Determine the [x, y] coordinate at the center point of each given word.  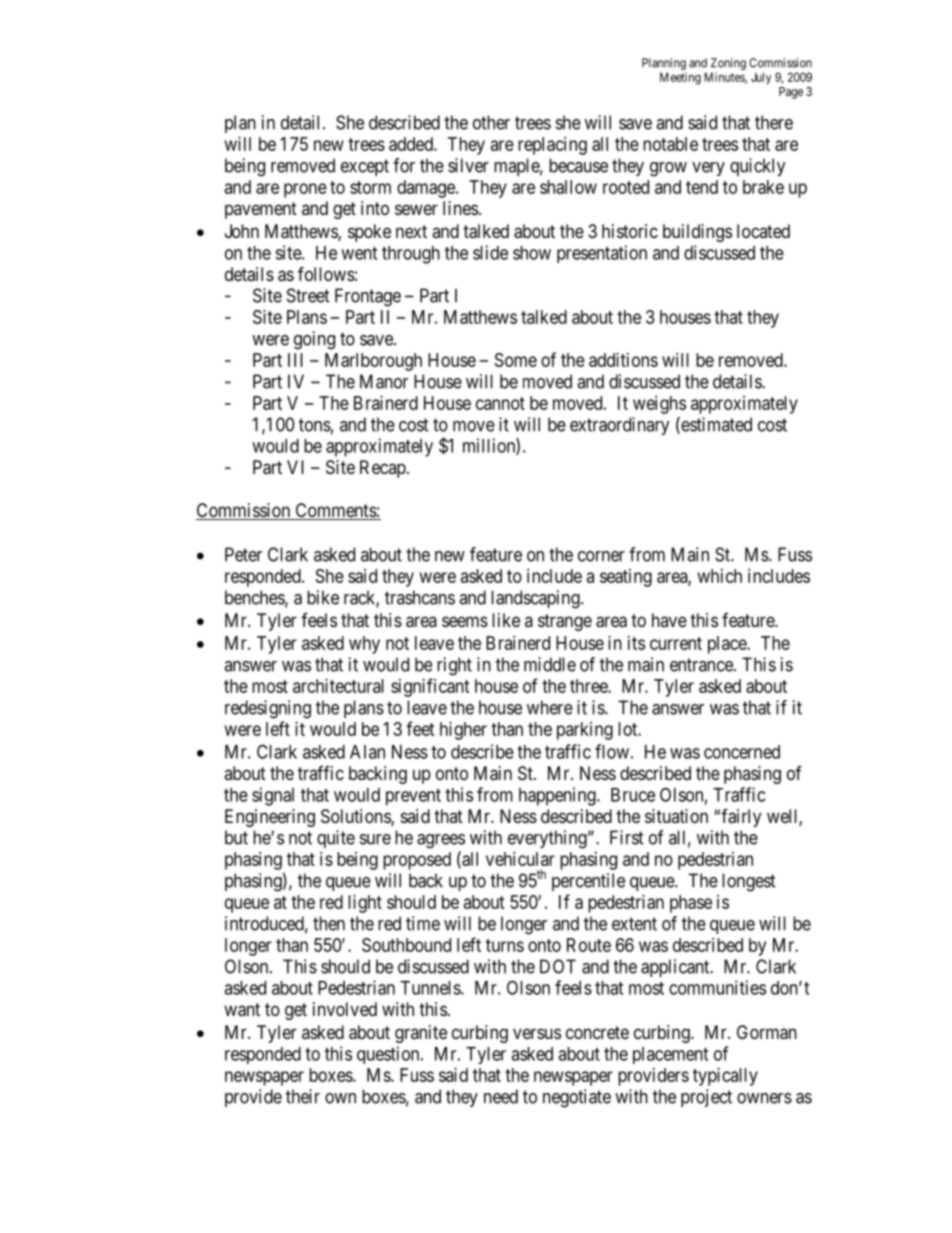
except [365, 167]
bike [323, 597]
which [720, 576]
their [303, 1096]
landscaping [536, 599]
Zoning [728, 65]
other [491, 122]
